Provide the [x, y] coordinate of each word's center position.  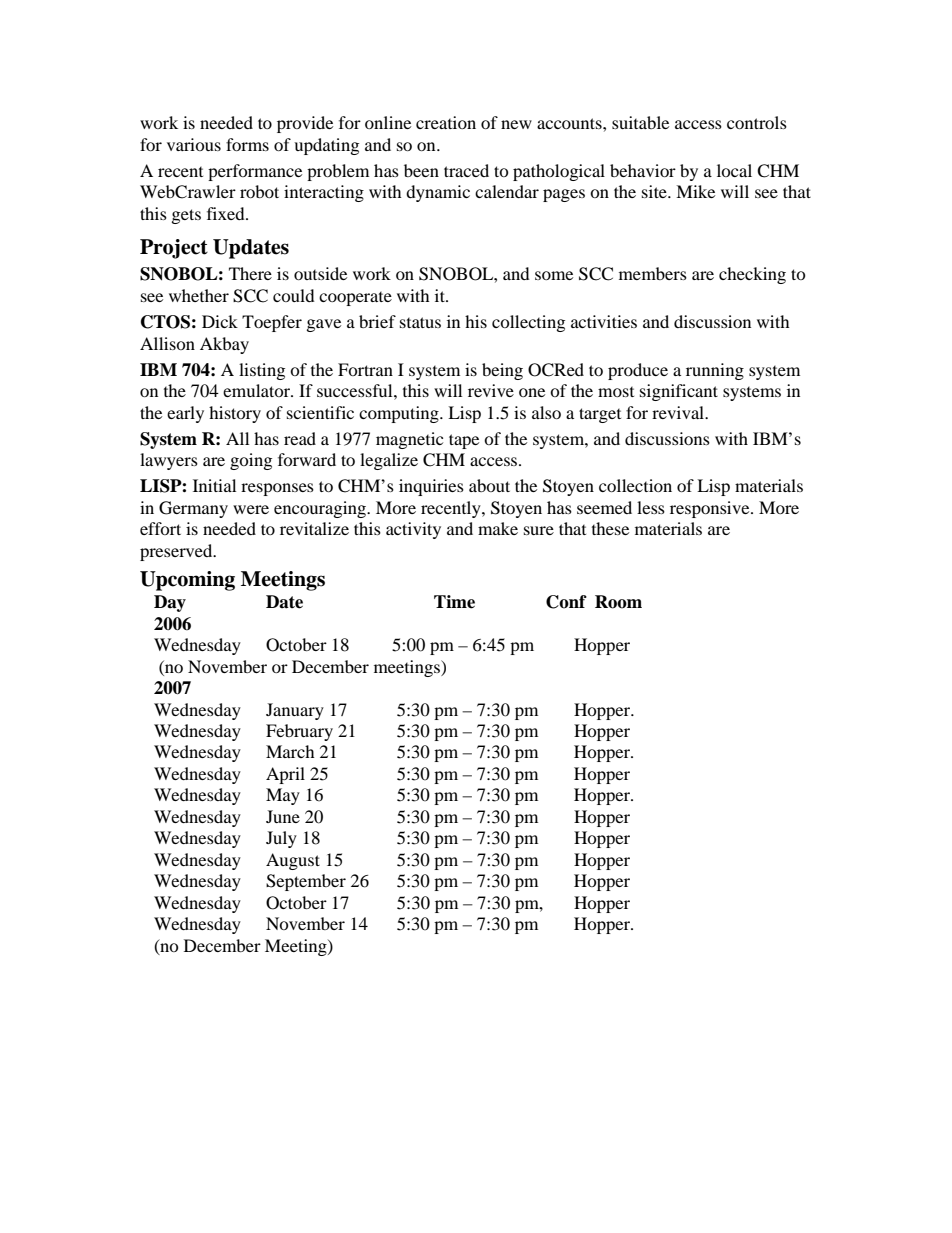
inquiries [431, 487]
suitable [640, 122]
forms [247, 144]
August [293, 861]
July [281, 839]
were [251, 509]
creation [446, 122]
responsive [711, 509]
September [306, 882]
